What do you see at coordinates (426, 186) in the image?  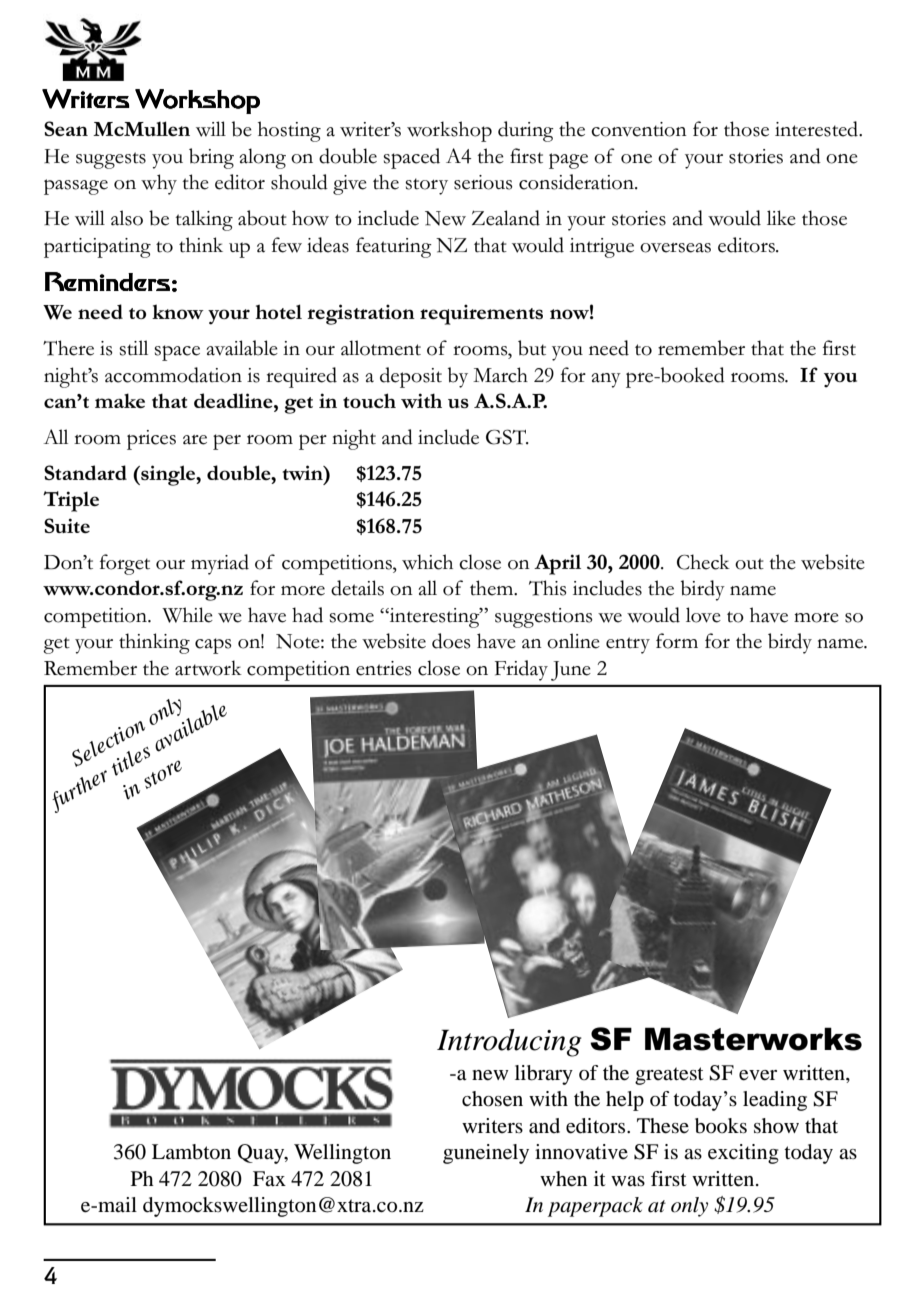 I see `story` at bounding box center [426, 186].
